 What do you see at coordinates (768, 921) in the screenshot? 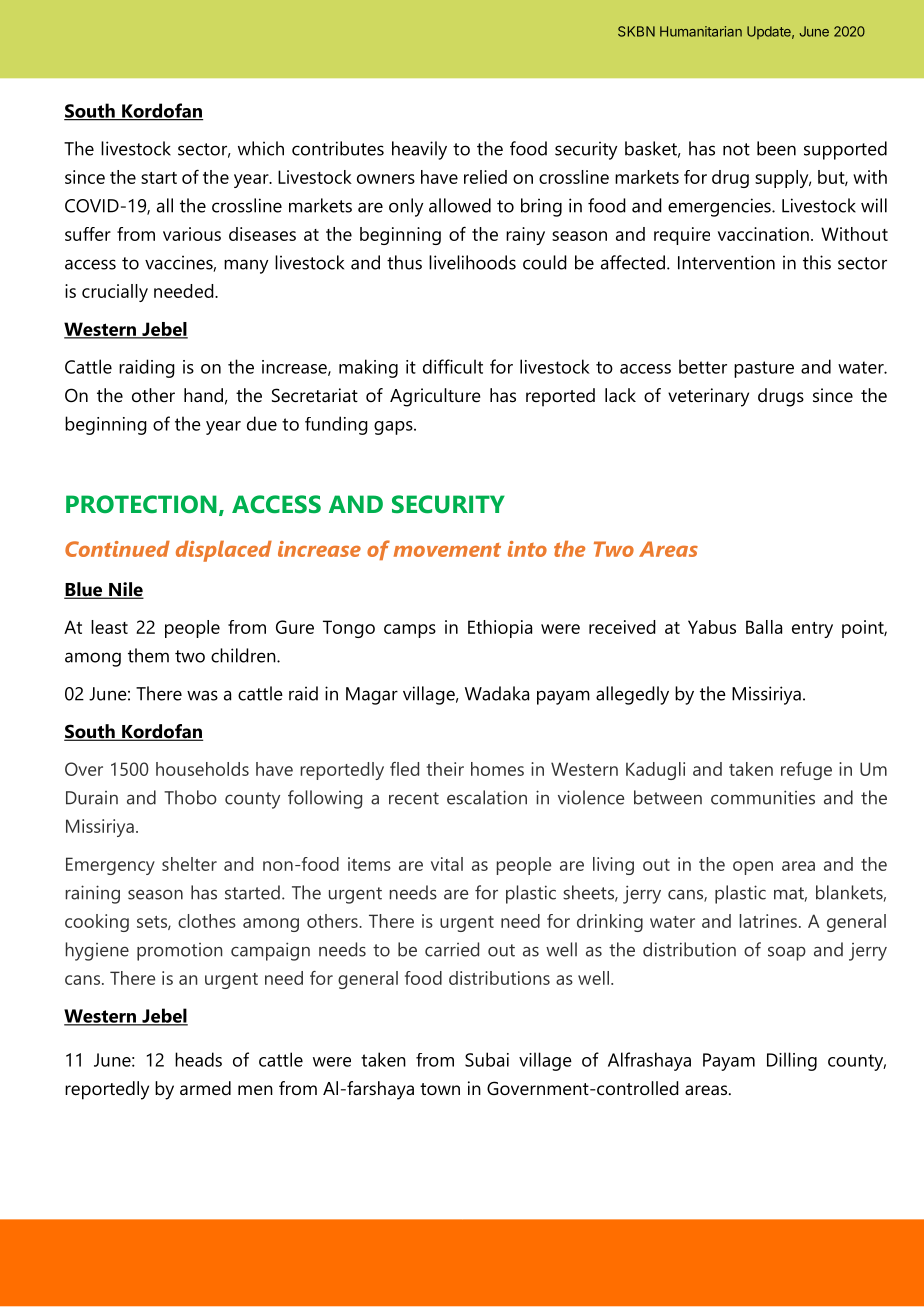
I see `latrines` at bounding box center [768, 921].
